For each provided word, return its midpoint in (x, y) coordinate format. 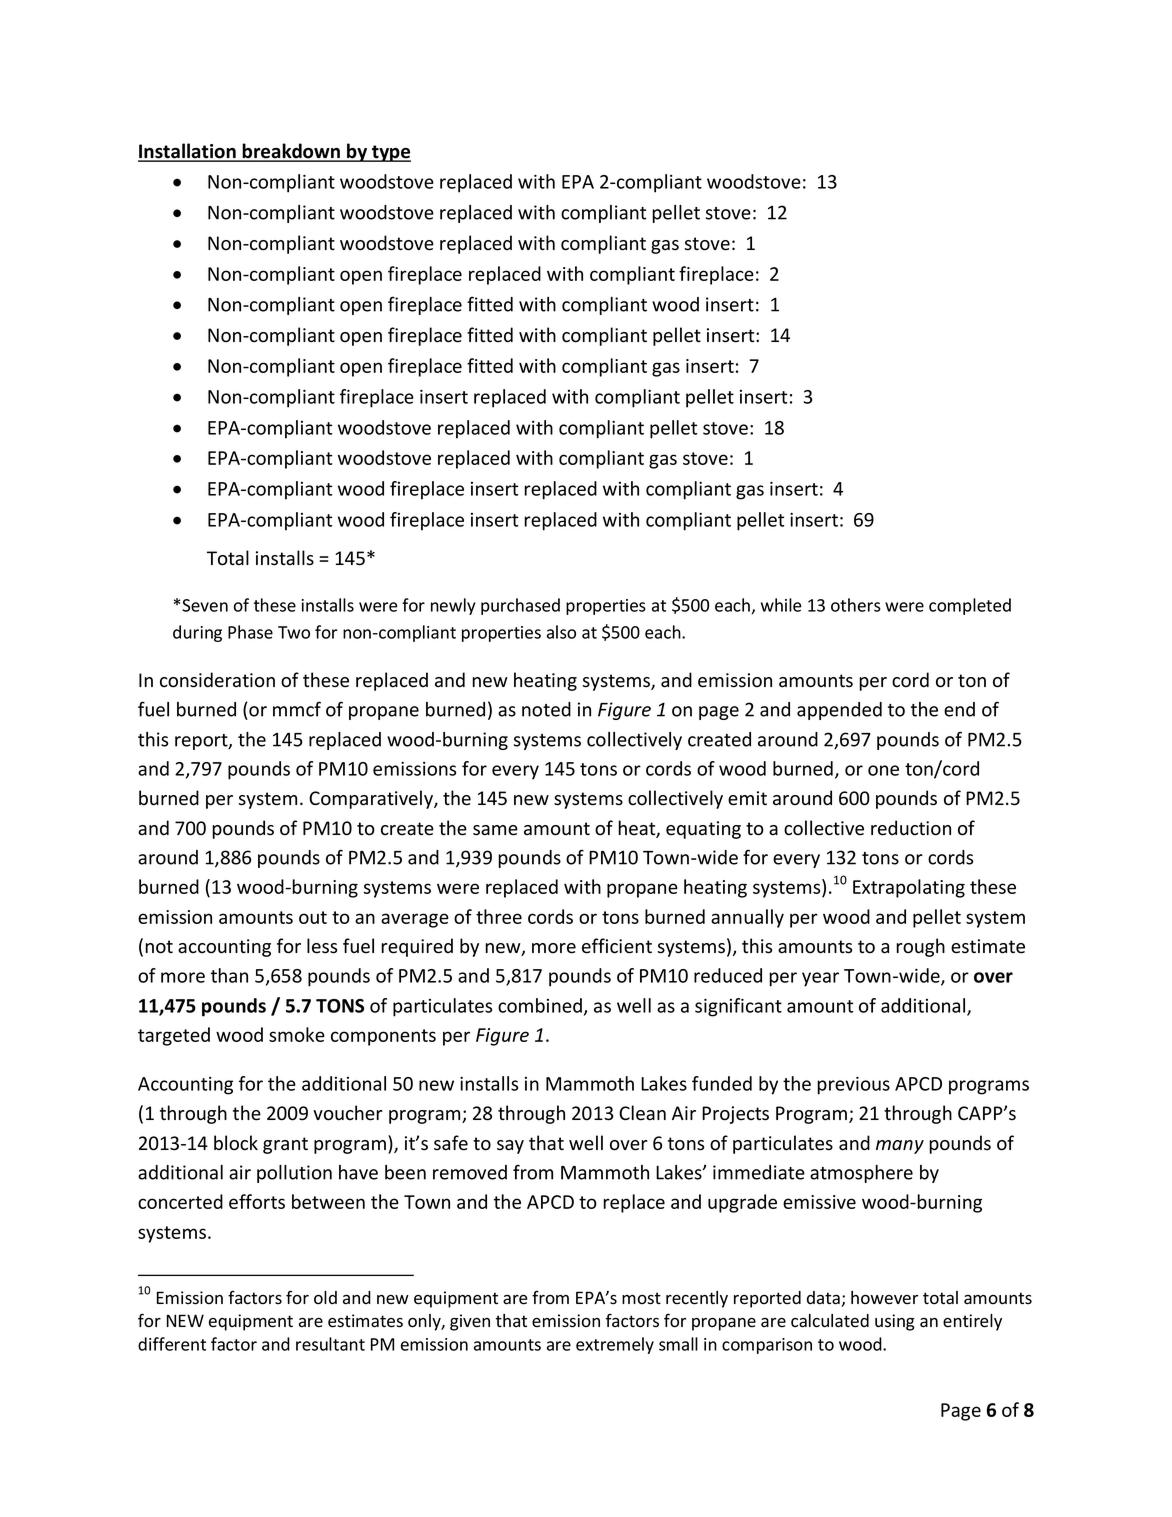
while (781, 605)
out (313, 917)
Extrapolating (909, 888)
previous (853, 1085)
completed (970, 606)
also (561, 632)
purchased (520, 606)
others (856, 605)
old (325, 1298)
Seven (205, 605)
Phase (250, 632)
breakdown (291, 152)
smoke (297, 1034)
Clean (642, 1113)
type (390, 153)
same (495, 830)
